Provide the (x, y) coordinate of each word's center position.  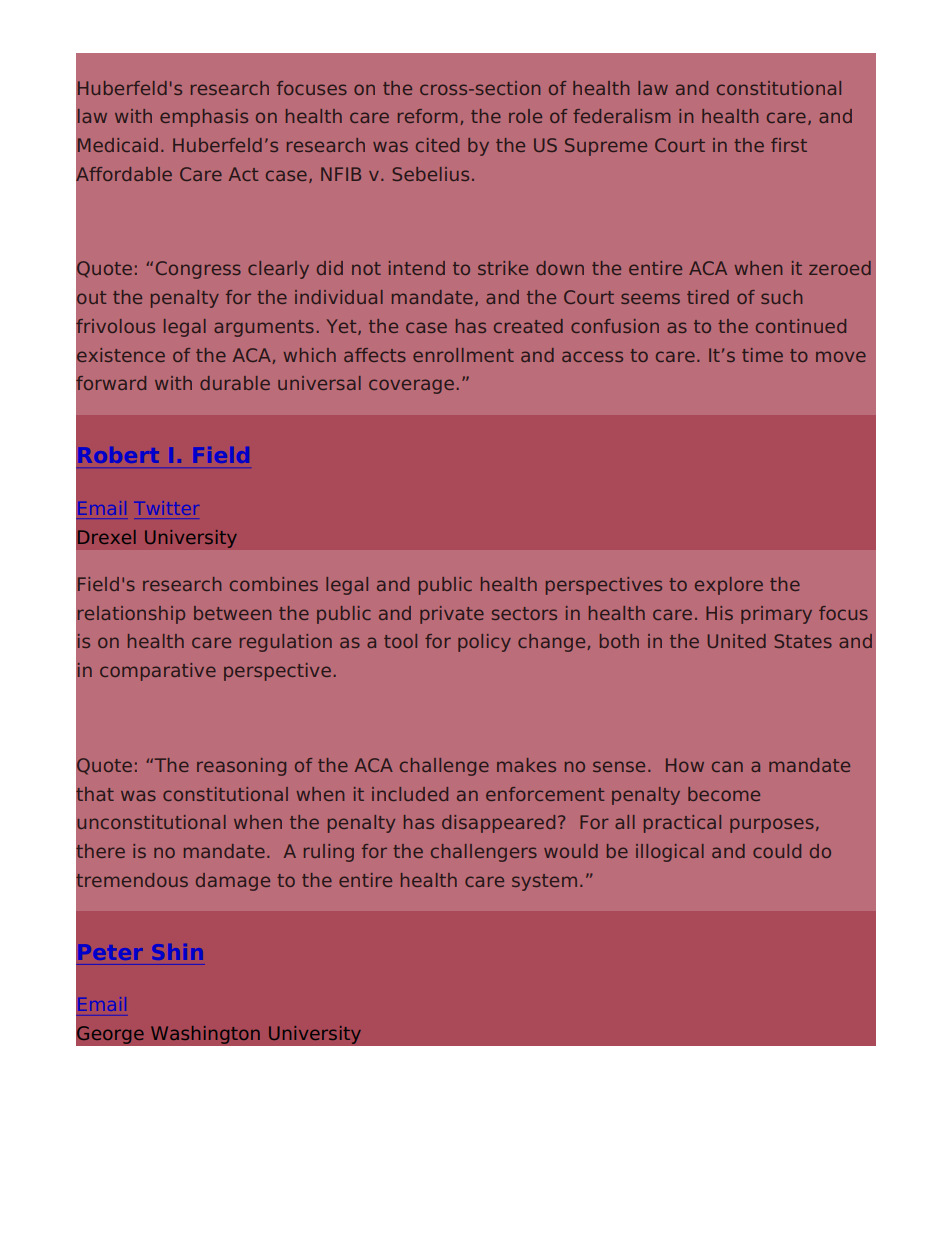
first (789, 145)
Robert (120, 455)
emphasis (204, 118)
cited (437, 145)
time (762, 355)
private (452, 615)
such (781, 297)
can (727, 766)
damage (233, 882)
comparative (158, 672)
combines (274, 584)
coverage (411, 386)
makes (526, 765)
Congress (198, 270)
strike (503, 268)
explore (729, 586)
